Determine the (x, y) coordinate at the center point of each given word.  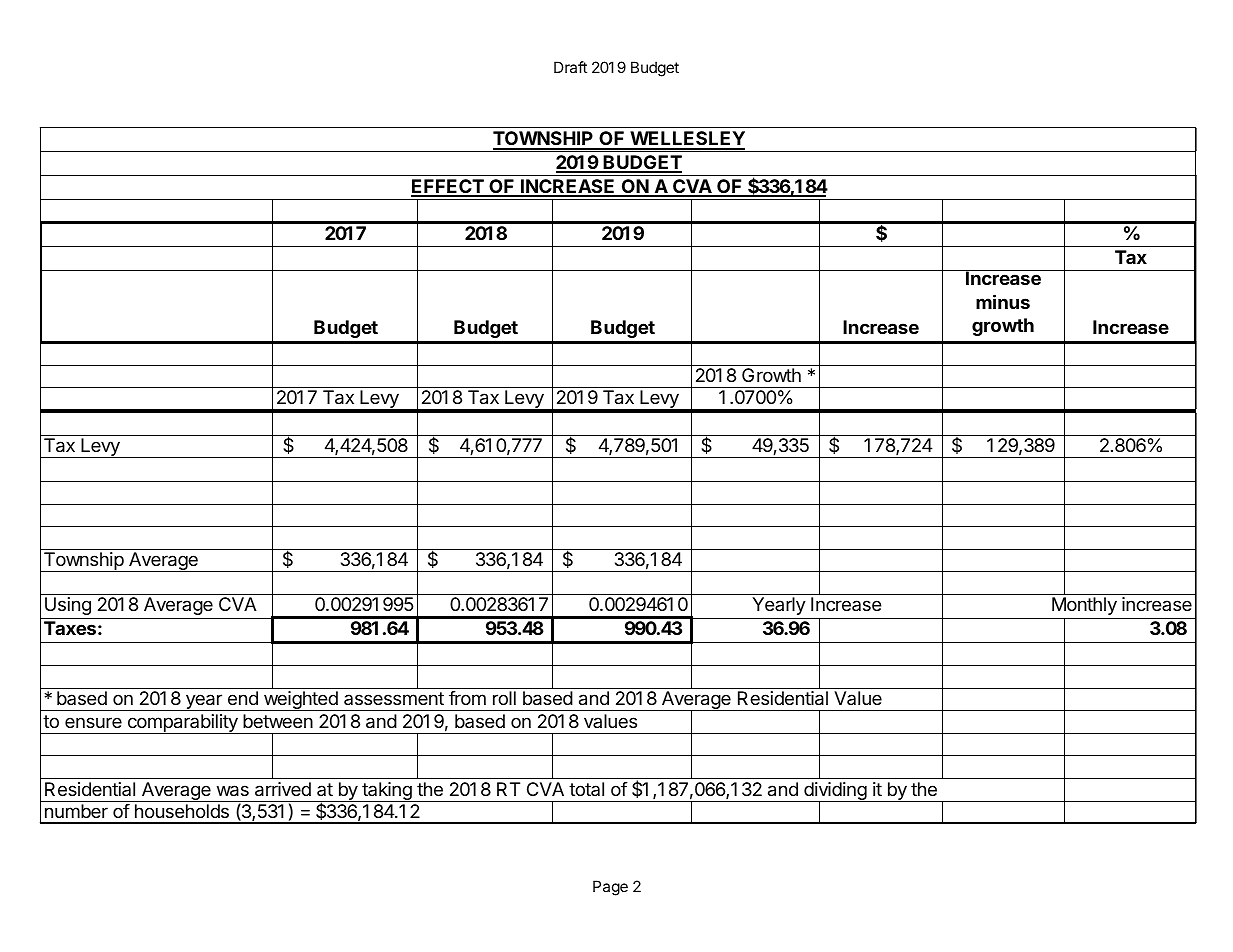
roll (504, 698)
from (467, 698)
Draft (570, 67)
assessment (394, 698)
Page (610, 888)
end (243, 698)
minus (1003, 301)
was (233, 791)
